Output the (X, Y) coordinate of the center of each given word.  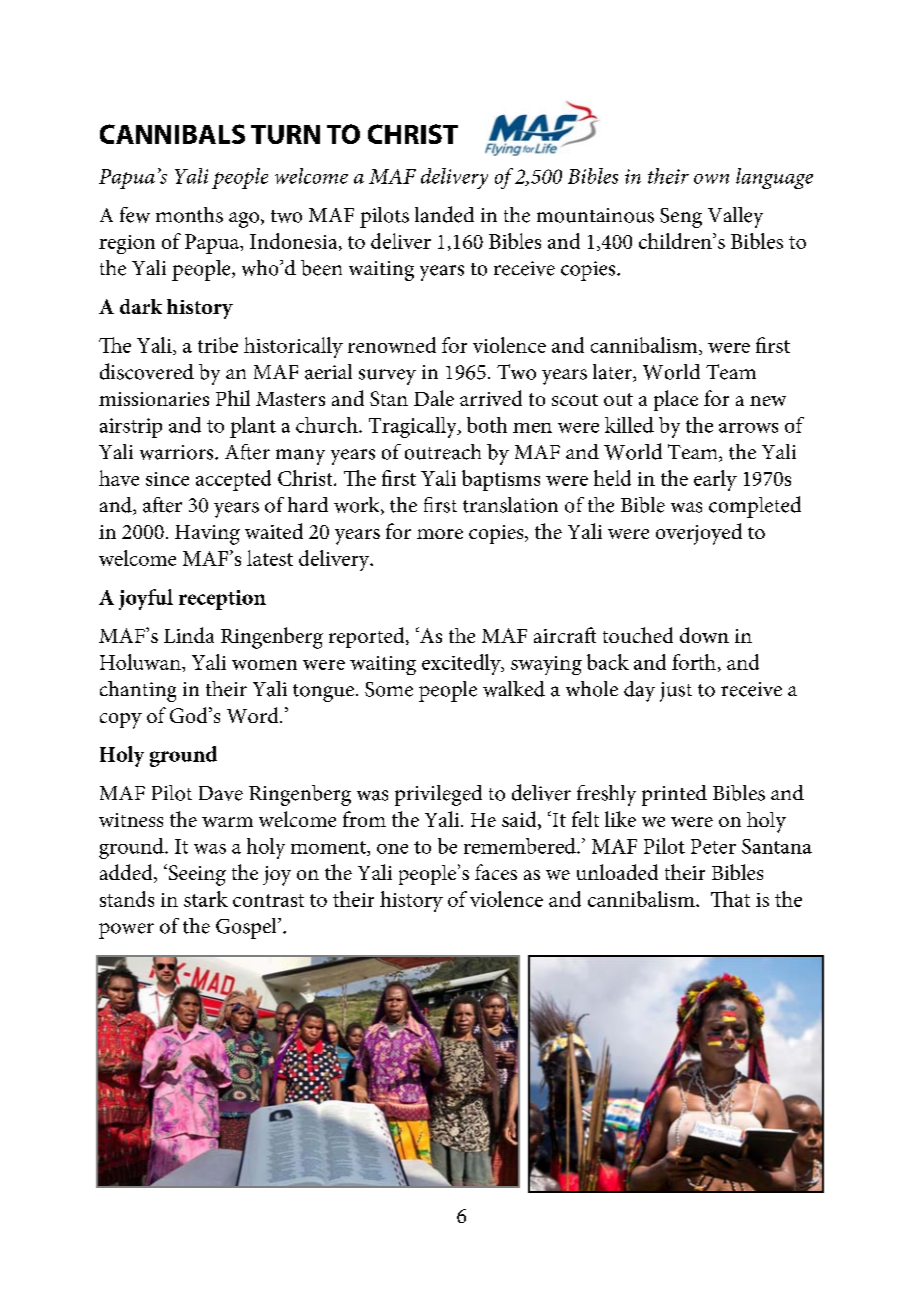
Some (389, 689)
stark (206, 899)
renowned (392, 345)
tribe (218, 345)
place (676, 400)
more (440, 534)
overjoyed (699, 534)
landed (444, 214)
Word (254, 715)
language (774, 178)
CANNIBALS (172, 134)
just (676, 692)
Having (207, 535)
